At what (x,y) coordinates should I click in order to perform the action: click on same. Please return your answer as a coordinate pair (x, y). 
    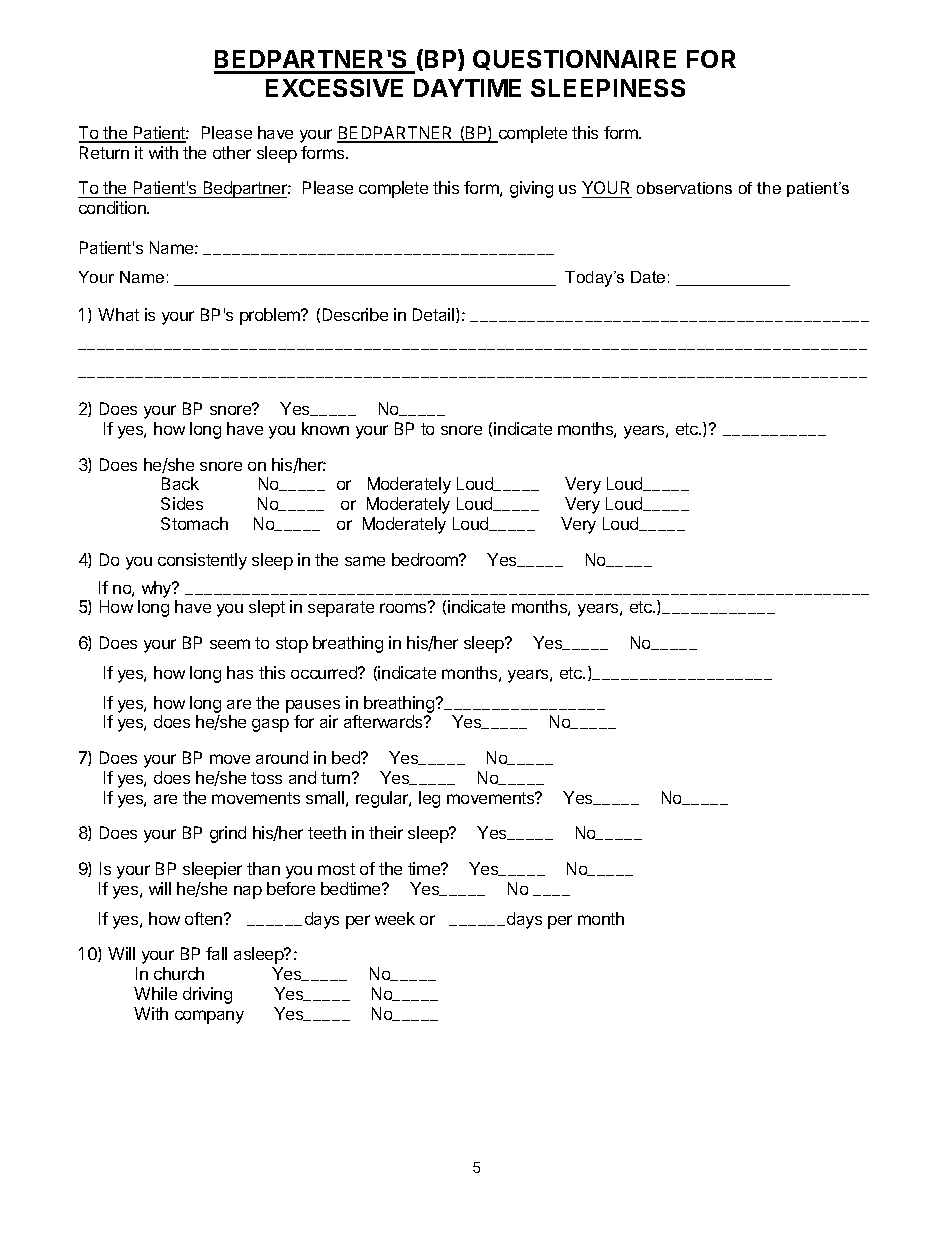
    Looking at the image, I should click on (365, 561).
